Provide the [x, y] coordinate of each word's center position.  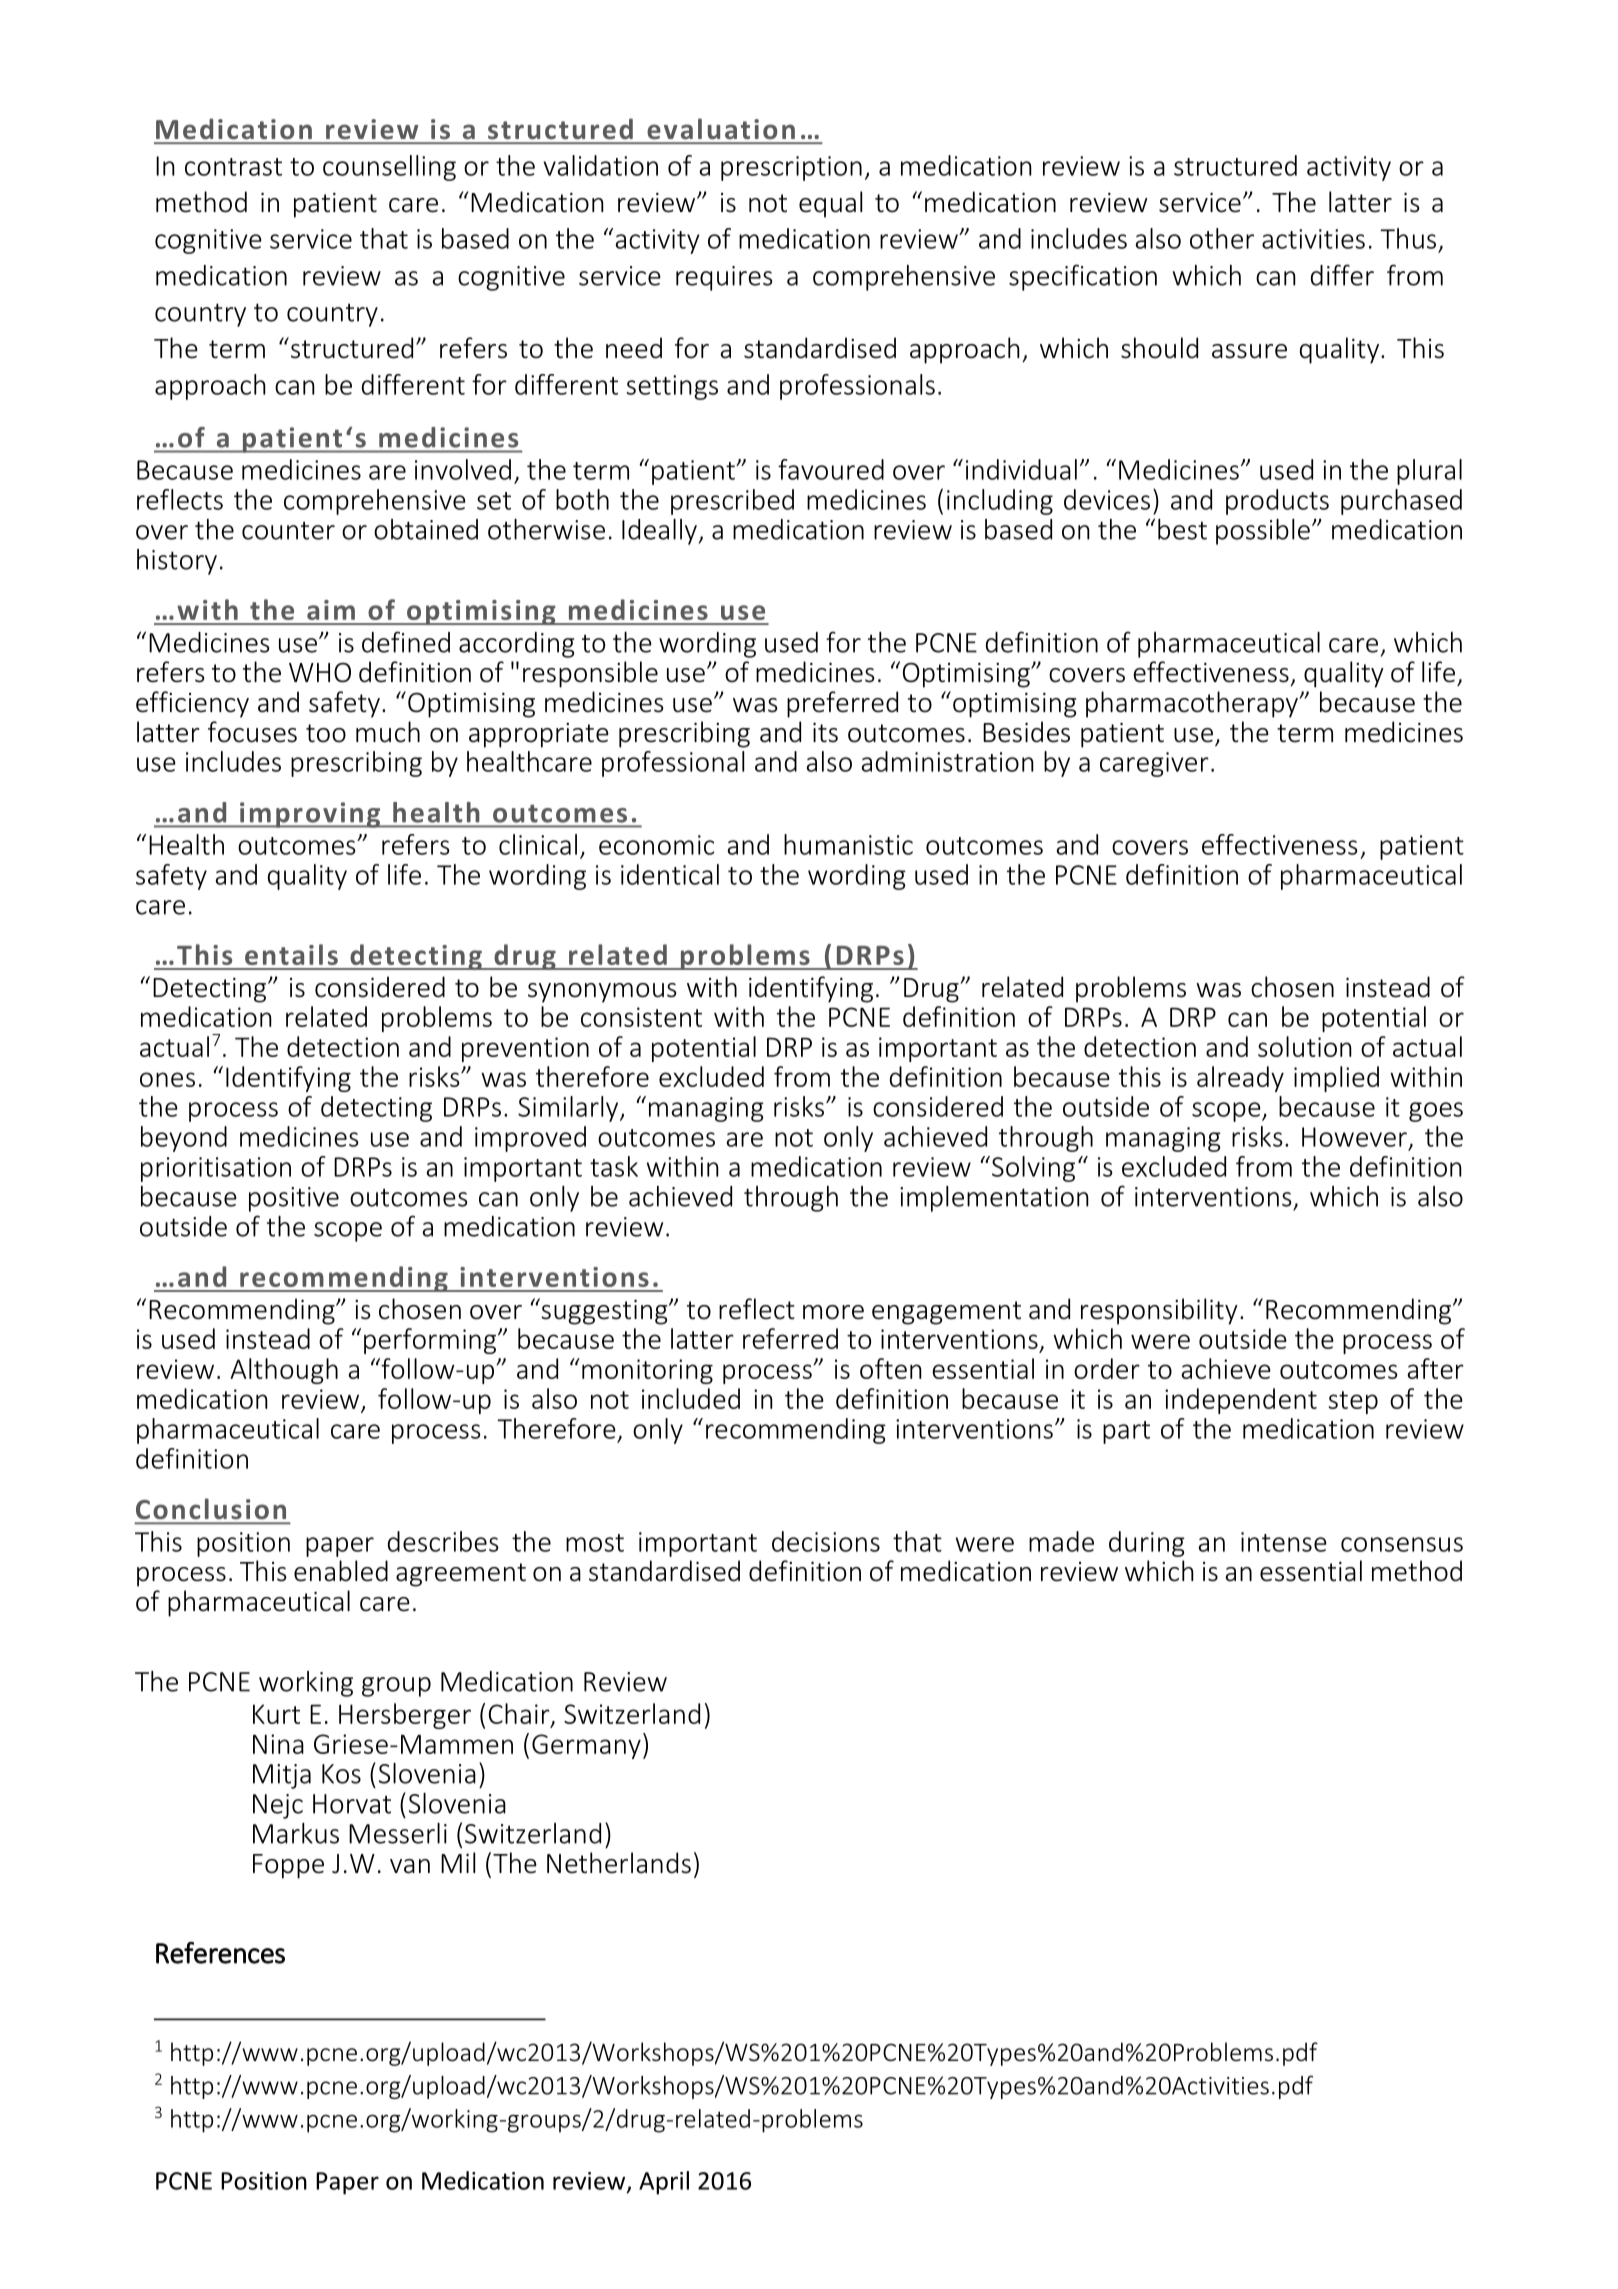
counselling [389, 168]
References [220, 1952]
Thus [1408, 238]
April [664, 2183]
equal [830, 204]
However [1354, 1137]
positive [294, 1199]
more [833, 1312]
